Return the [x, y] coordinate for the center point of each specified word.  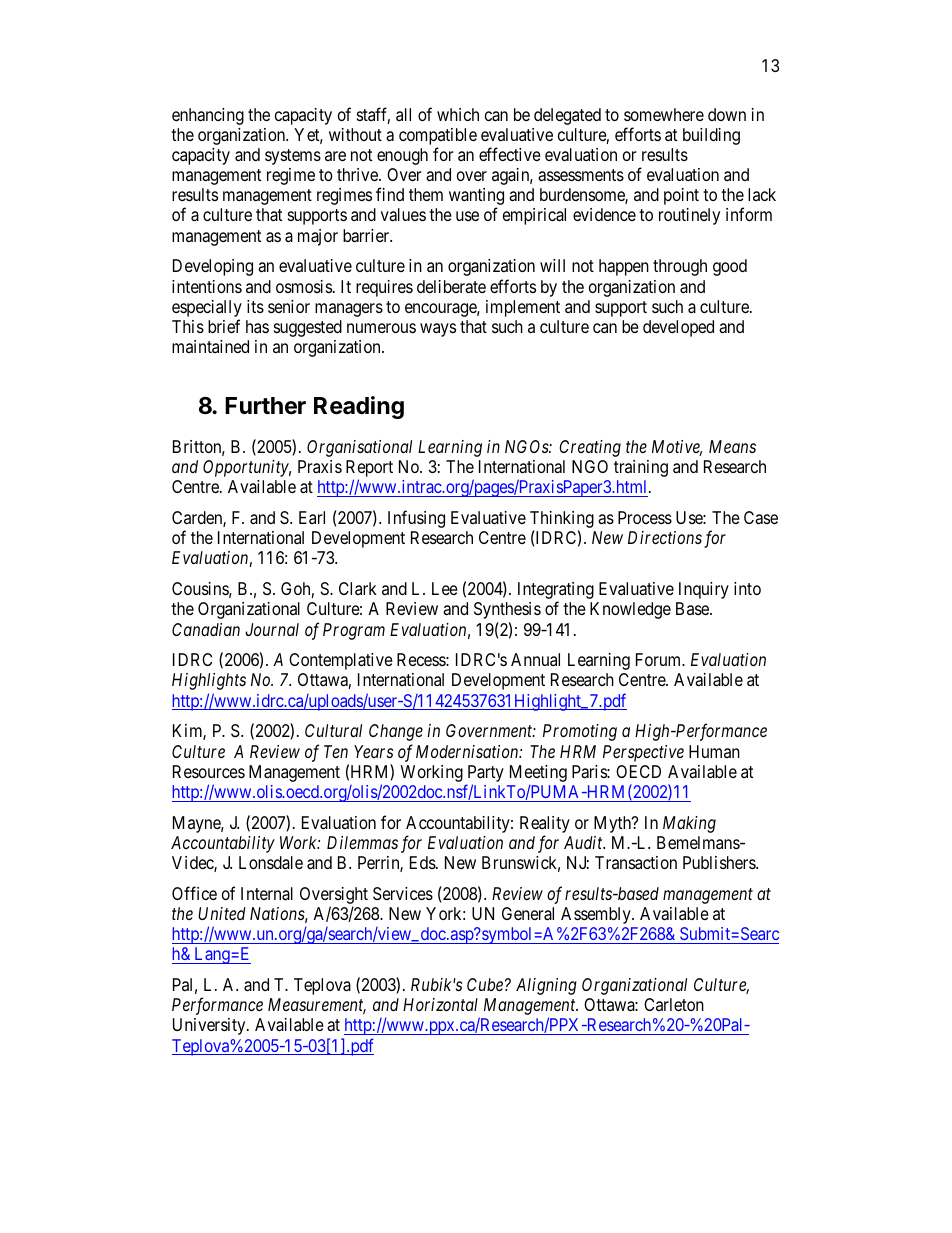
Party [485, 775]
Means [732, 446]
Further [265, 406]
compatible [438, 136]
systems [293, 157]
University [210, 1026]
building [711, 136]
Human [714, 751]
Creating [590, 448]
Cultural [333, 730]
